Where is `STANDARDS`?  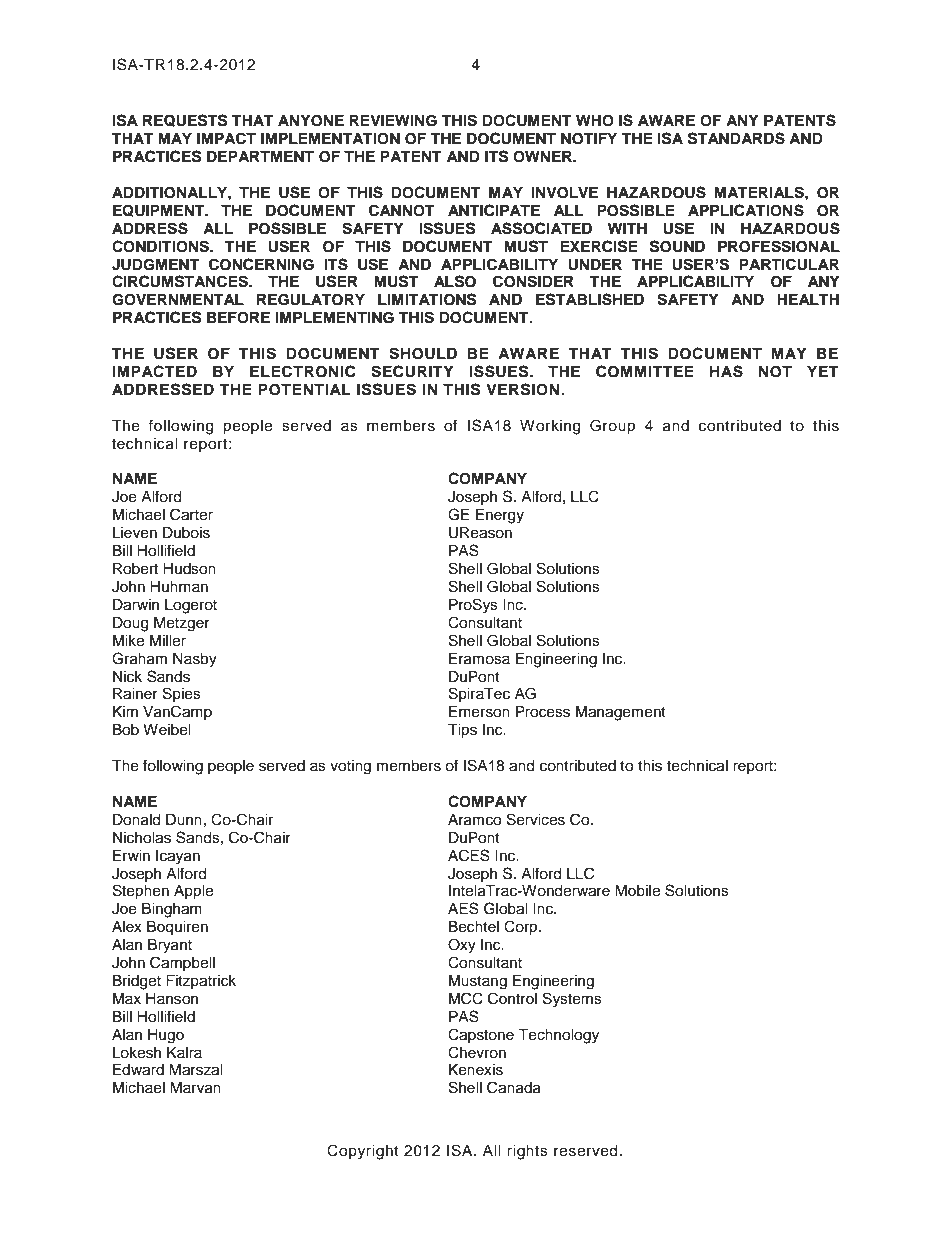
STANDARDS is located at coordinates (736, 138).
